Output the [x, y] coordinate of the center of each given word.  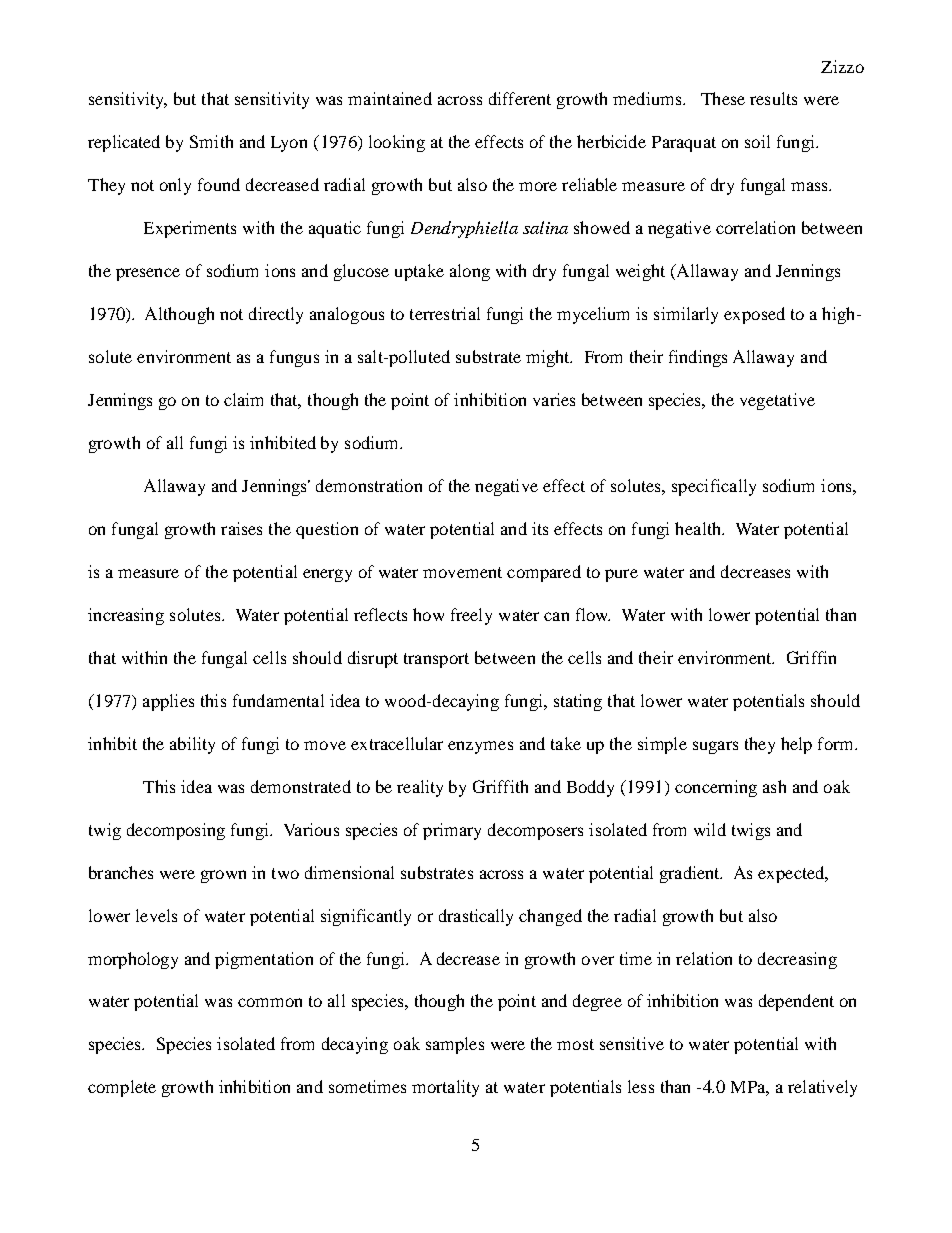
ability [192, 745]
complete [122, 1088]
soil [757, 141]
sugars [715, 747]
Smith [211, 141]
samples [455, 1045]
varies [554, 399]
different [520, 98]
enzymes [480, 747]
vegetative [777, 401]
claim [243, 399]
